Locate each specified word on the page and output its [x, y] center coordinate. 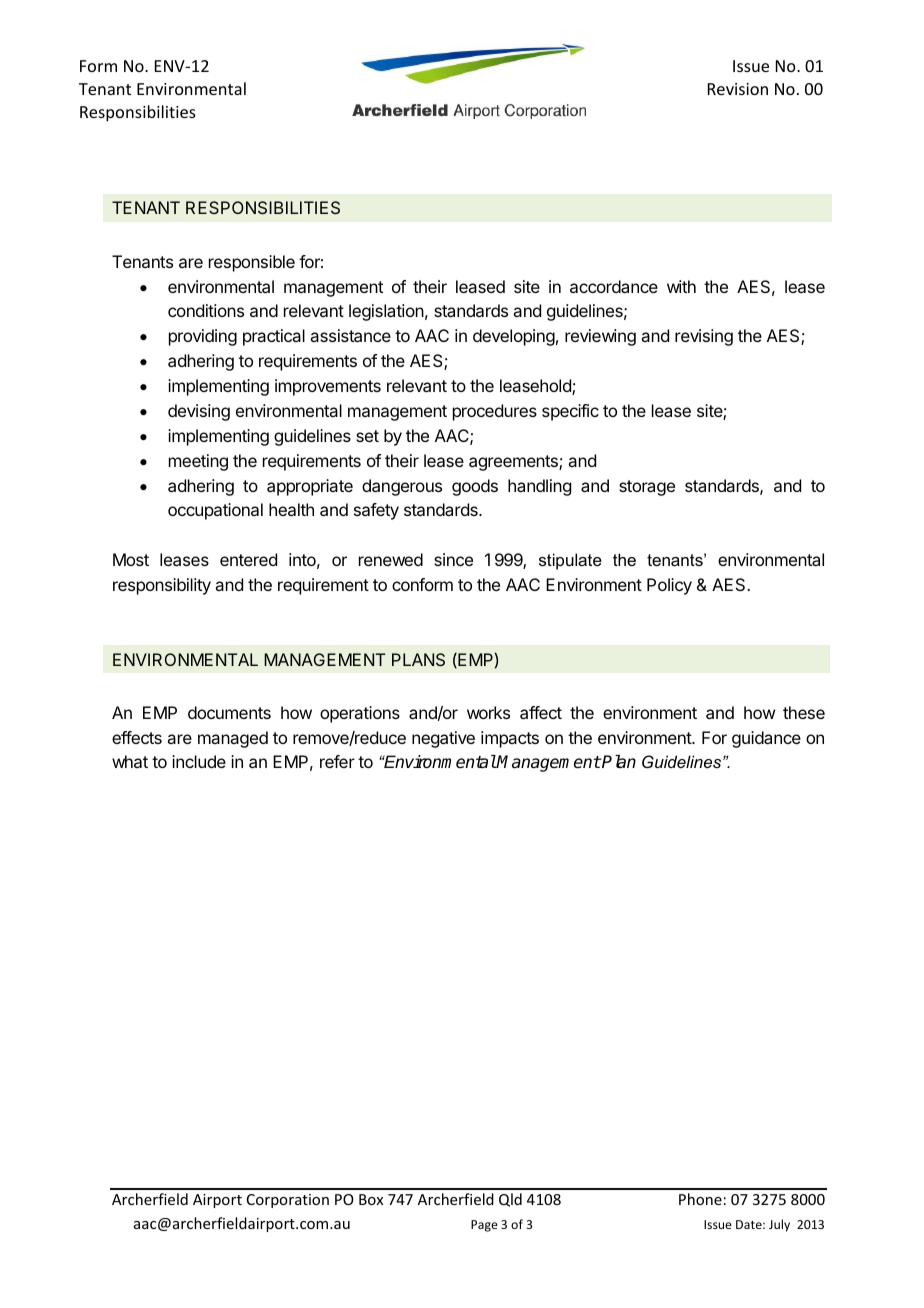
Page [484, 1226]
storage [647, 488]
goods [475, 487]
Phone [700, 1199]
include [199, 761]
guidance [766, 739]
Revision [738, 89]
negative [443, 739]
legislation [386, 312]
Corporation [288, 1201]
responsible [252, 263]
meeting [198, 462]
